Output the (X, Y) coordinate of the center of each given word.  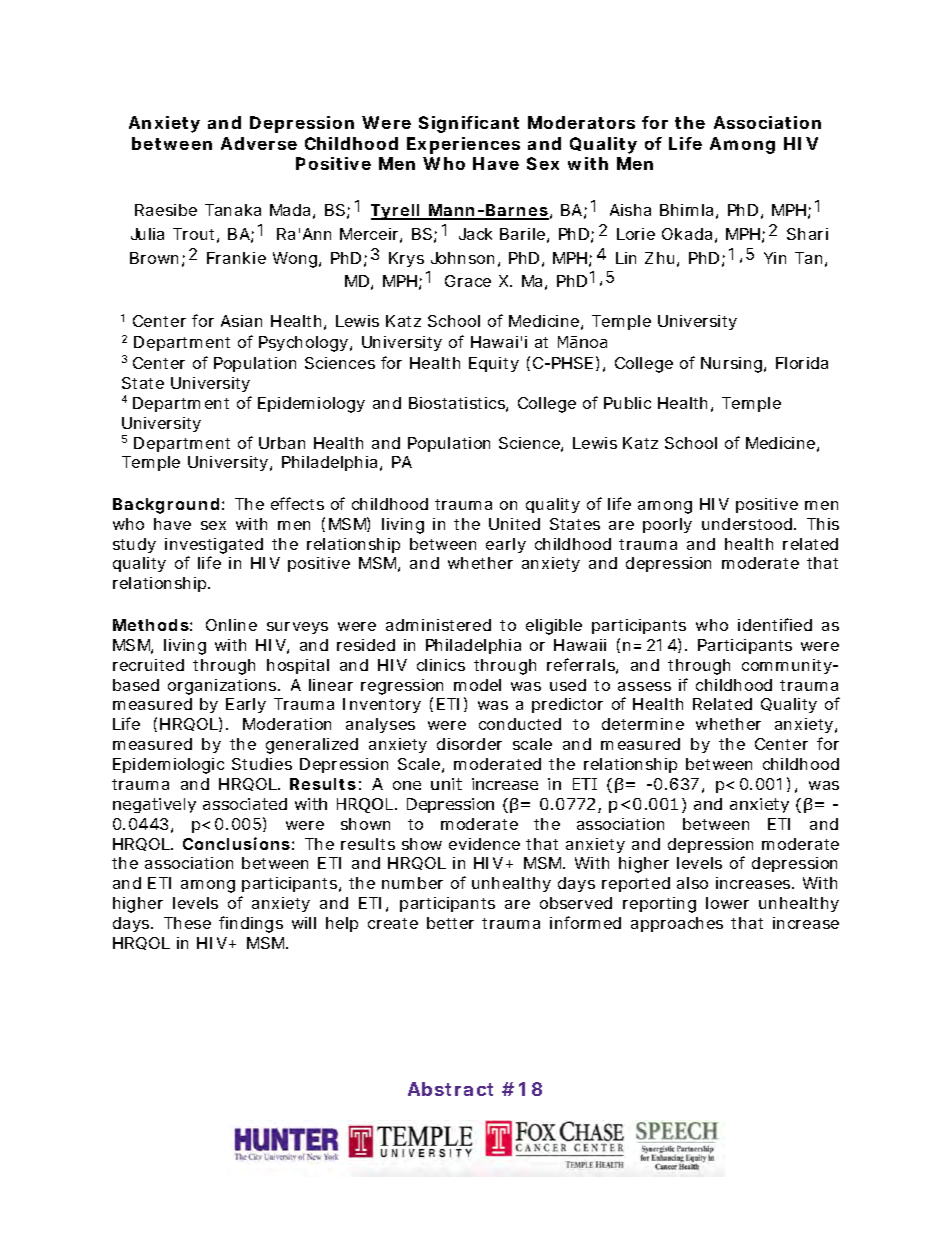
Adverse (259, 143)
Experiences (463, 145)
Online (231, 625)
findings (251, 924)
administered (438, 625)
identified (775, 624)
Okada (687, 234)
